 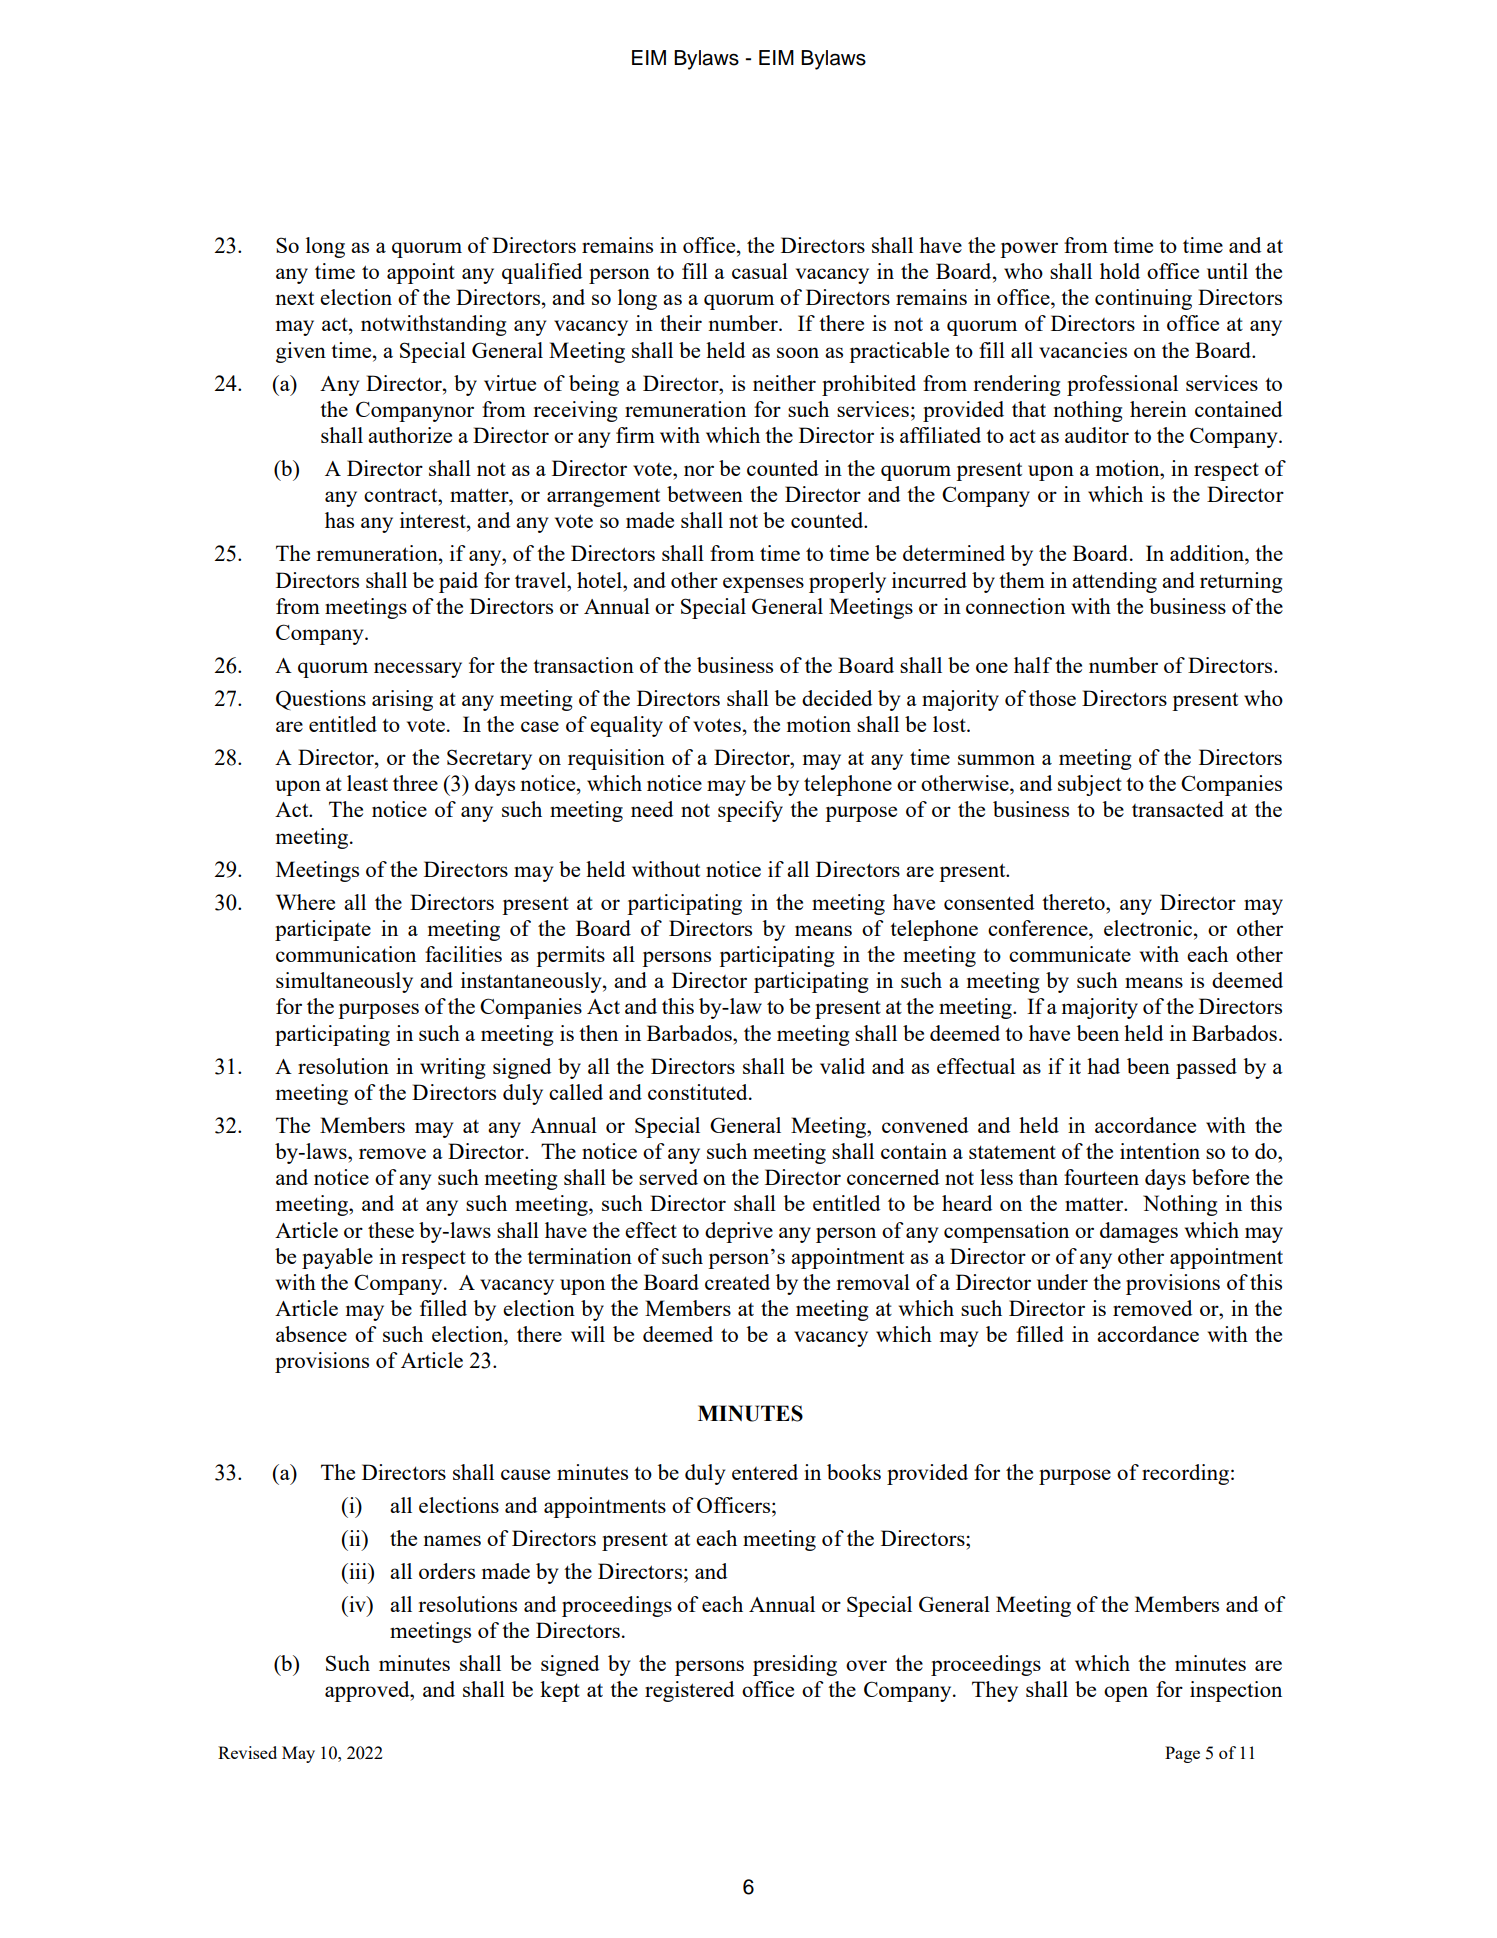 I want to click on continuing, so click(x=1143, y=299).
